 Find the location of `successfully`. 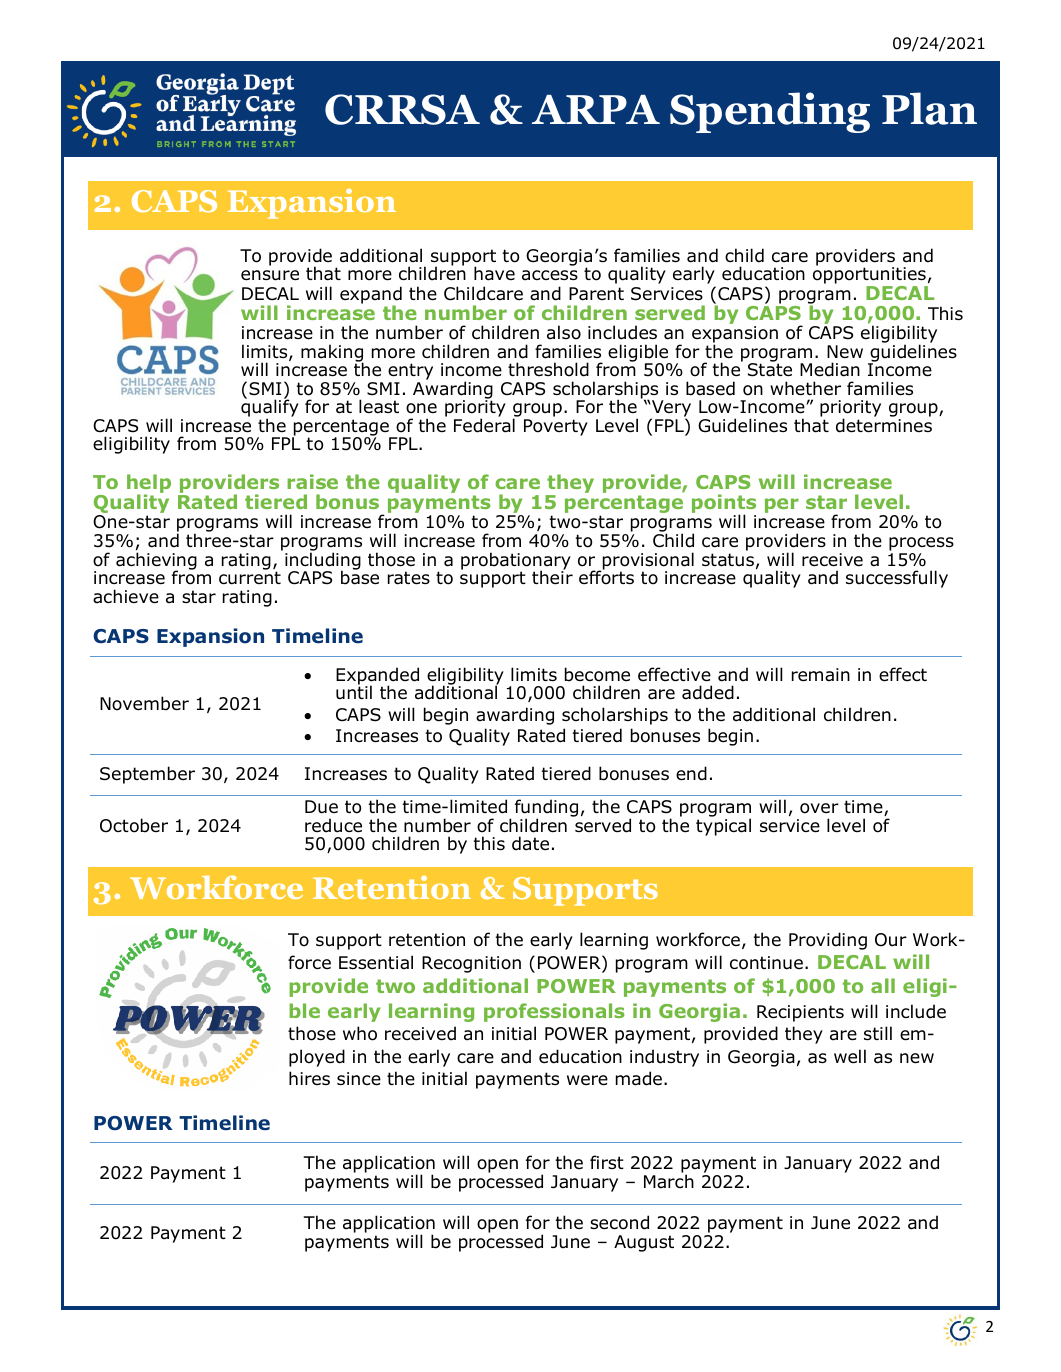

successfully is located at coordinates (897, 579).
